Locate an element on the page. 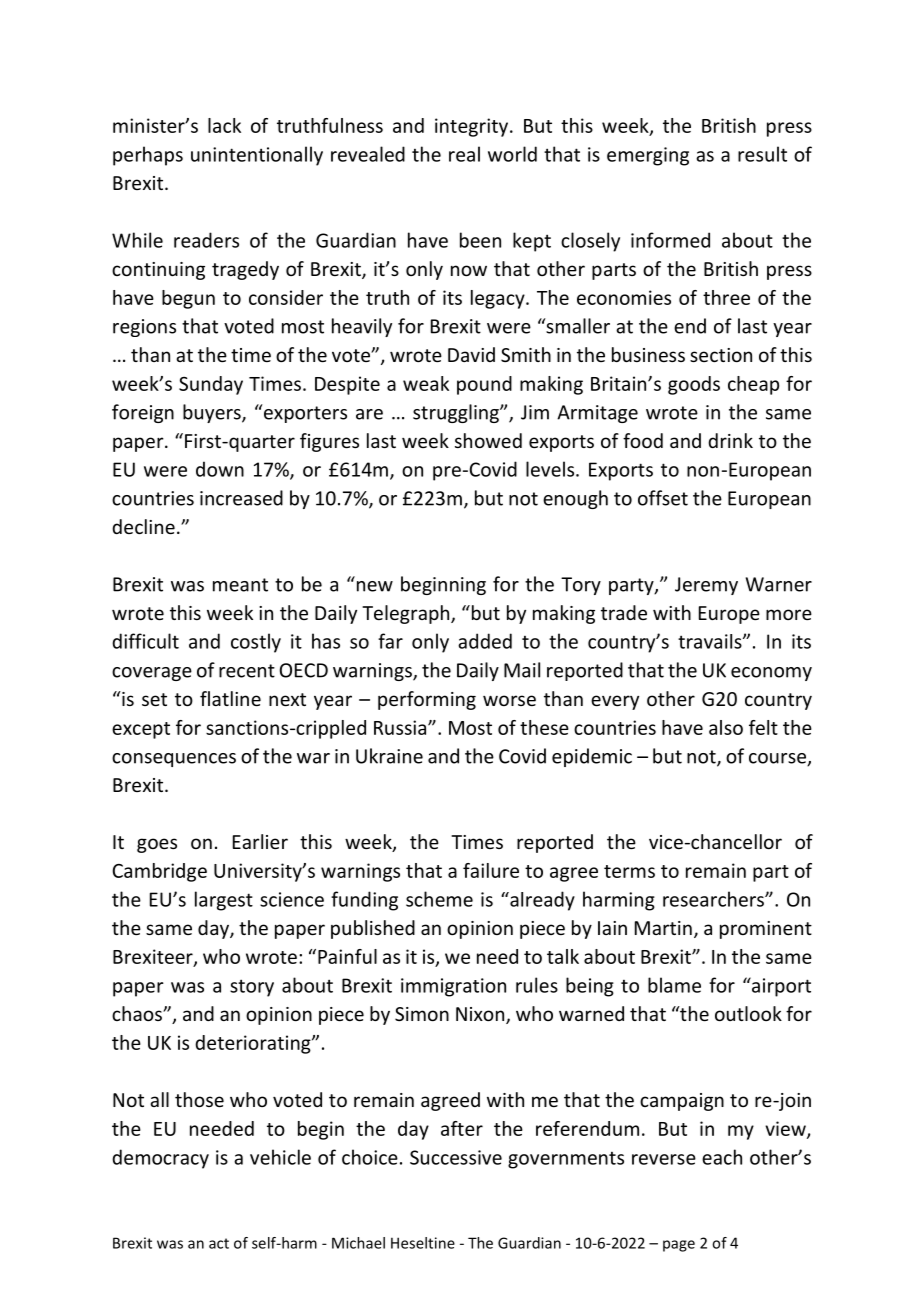 The image size is (924, 1308). result is located at coordinates (762, 154).
